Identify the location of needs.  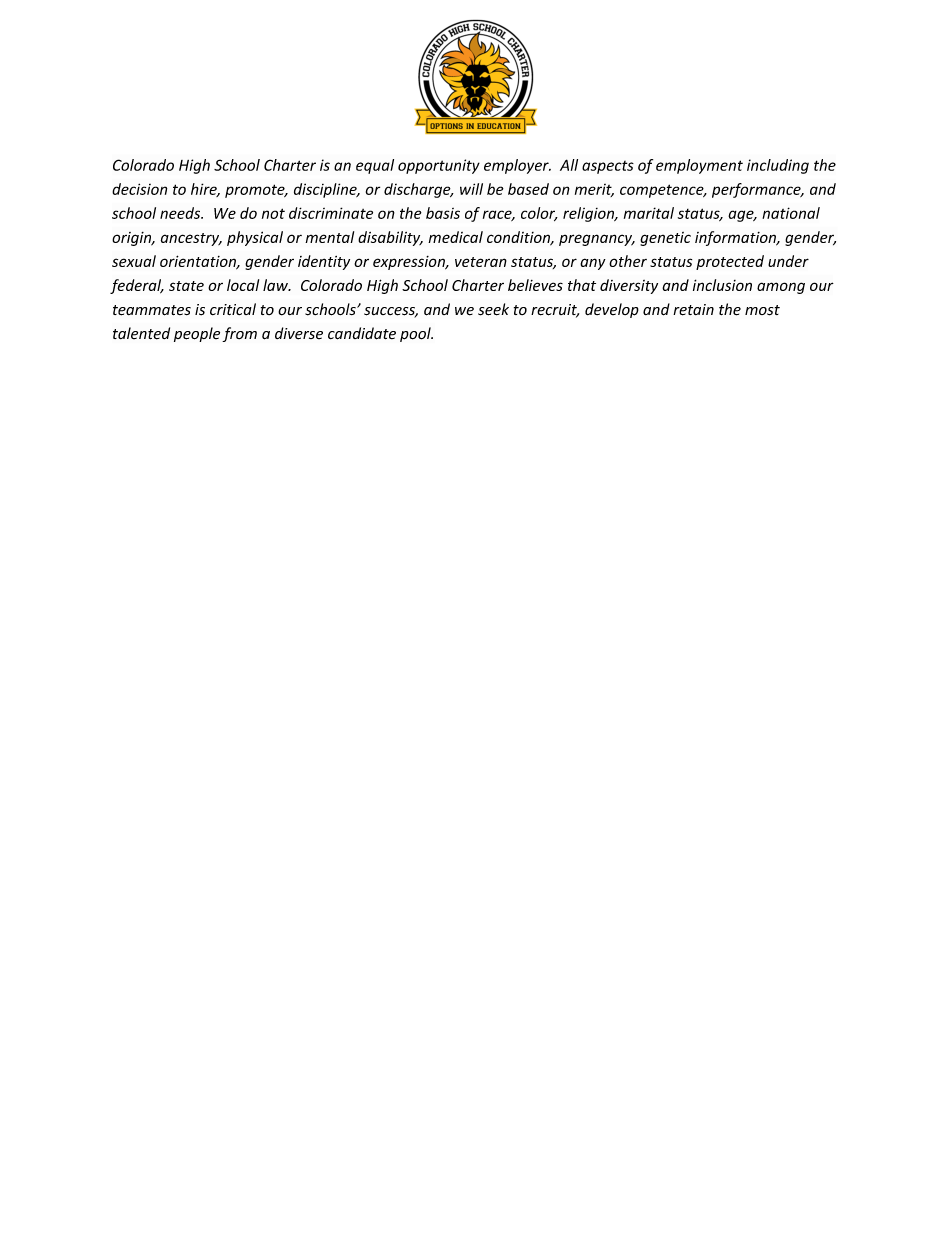
(181, 213).
